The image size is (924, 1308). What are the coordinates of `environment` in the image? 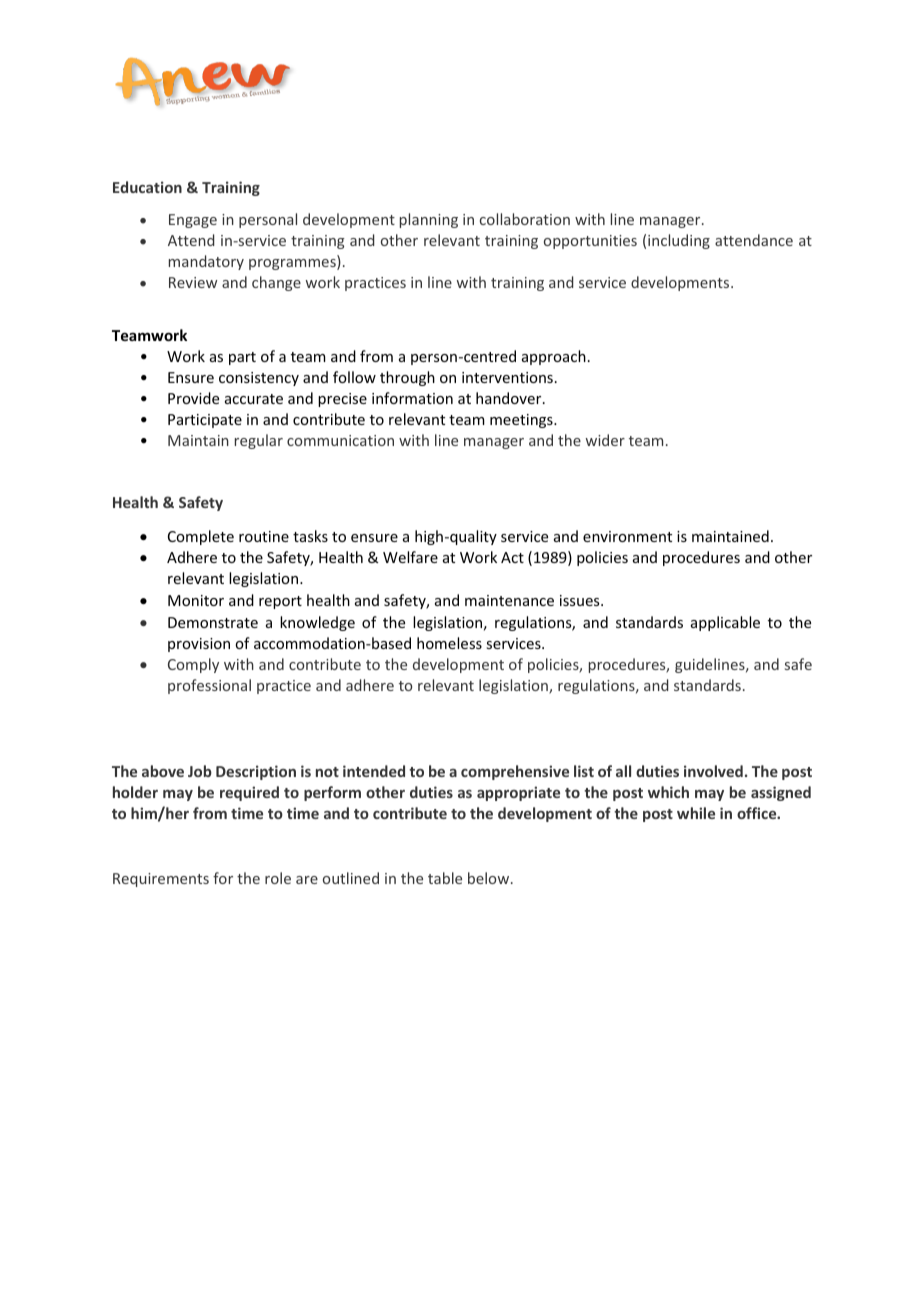 It's located at (627, 536).
